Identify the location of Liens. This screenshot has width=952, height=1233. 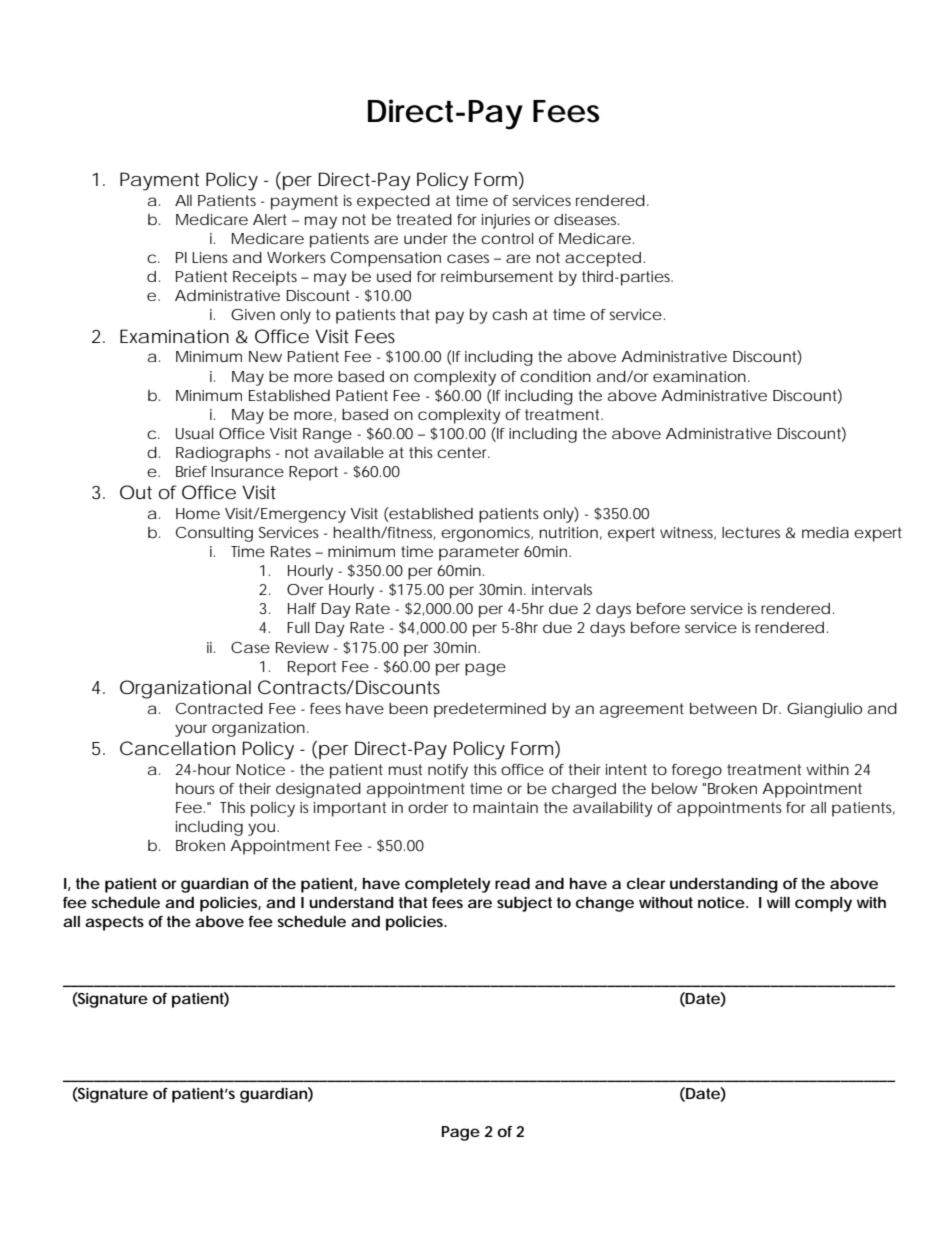
(210, 257).
